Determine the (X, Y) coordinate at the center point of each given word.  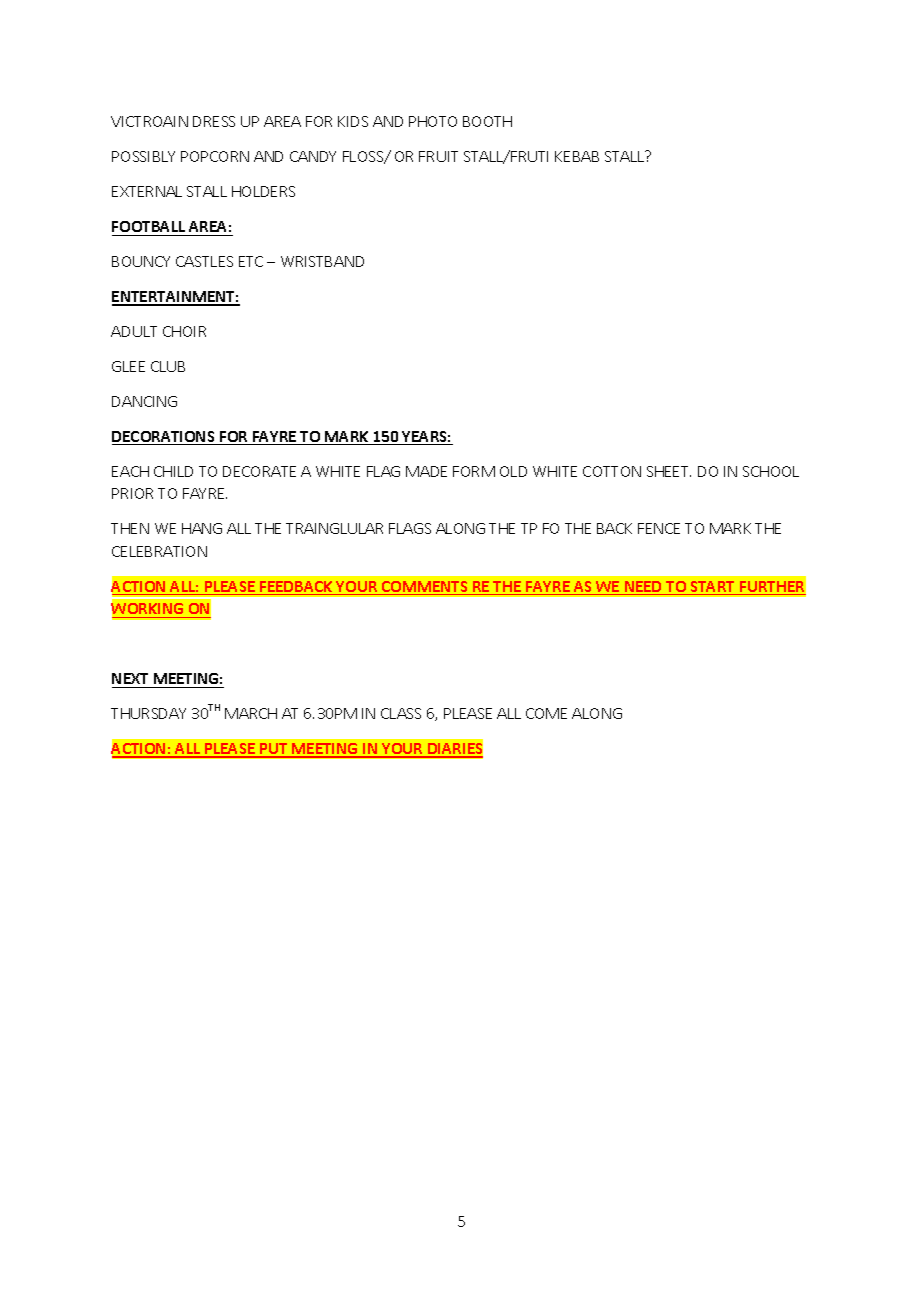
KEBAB (577, 156)
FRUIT (438, 156)
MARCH (251, 713)
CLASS (401, 713)
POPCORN (215, 156)
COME (546, 713)
